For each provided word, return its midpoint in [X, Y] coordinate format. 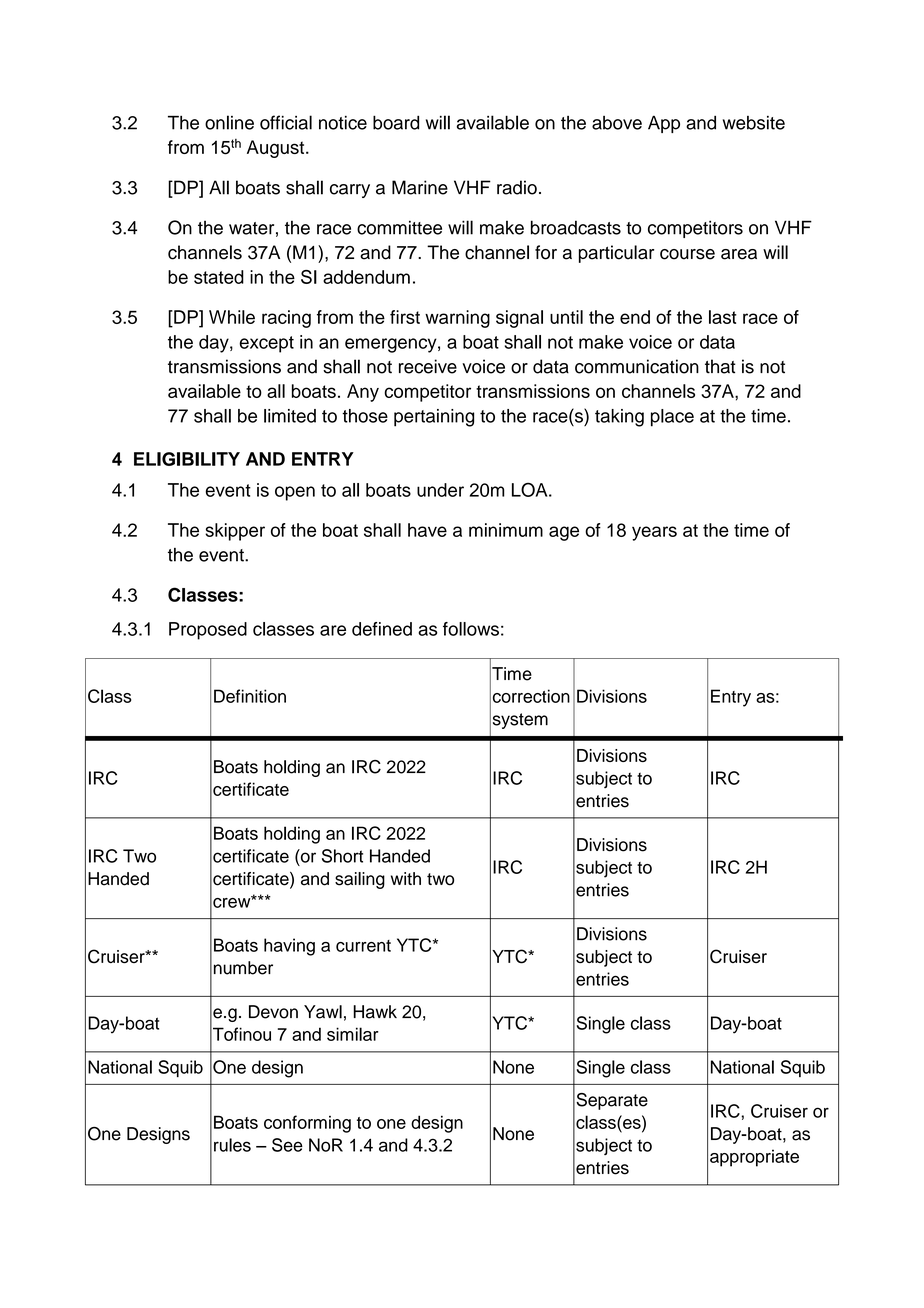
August [277, 149]
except [266, 344]
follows [471, 629]
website [754, 123]
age [564, 533]
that [720, 366]
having [289, 947]
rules [232, 1145]
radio [517, 187]
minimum [506, 530]
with [406, 878]
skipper [235, 532]
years [654, 533]
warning [457, 319]
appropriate [754, 1158]
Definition [250, 696]
